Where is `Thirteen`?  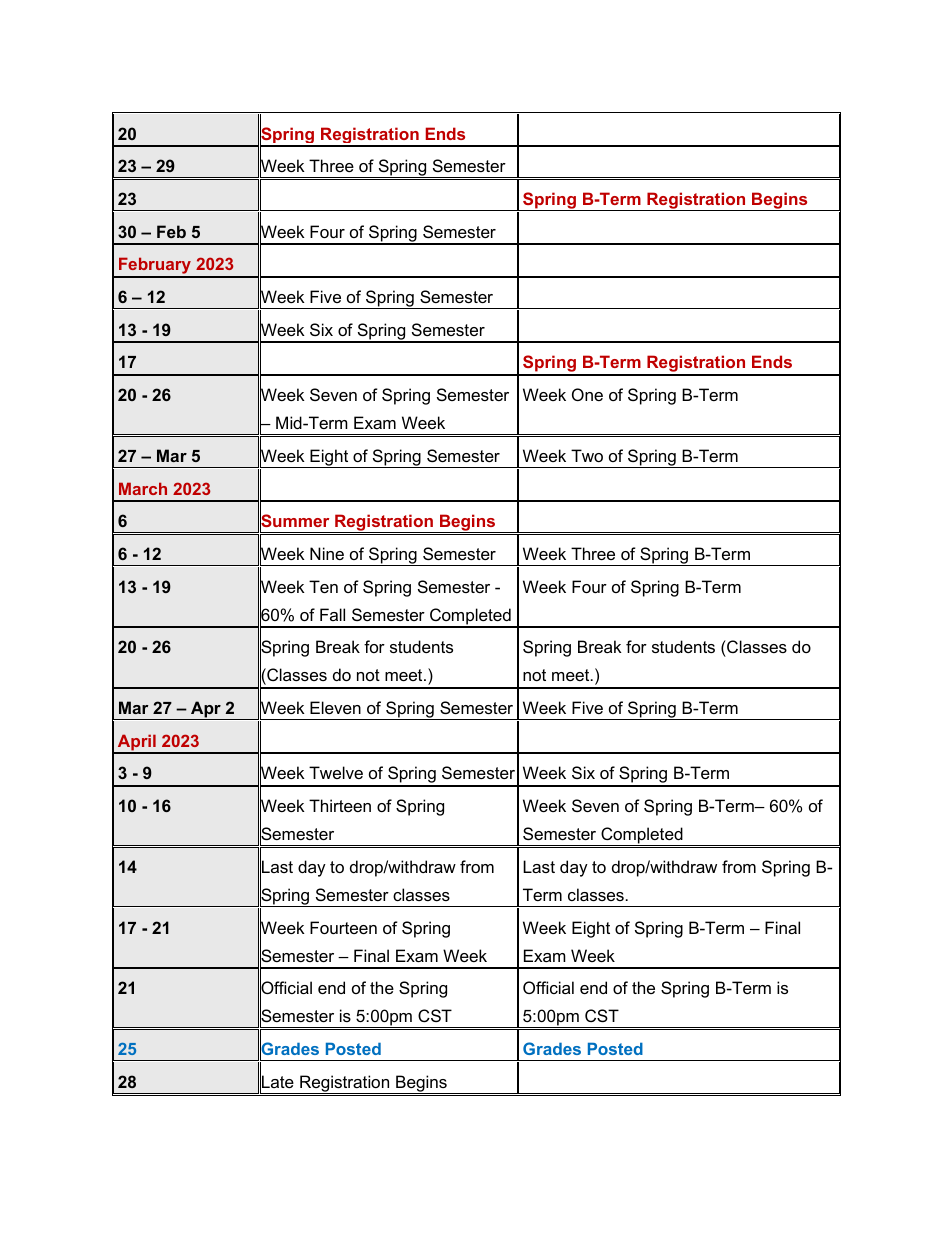 Thirteen is located at coordinates (340, 805).
